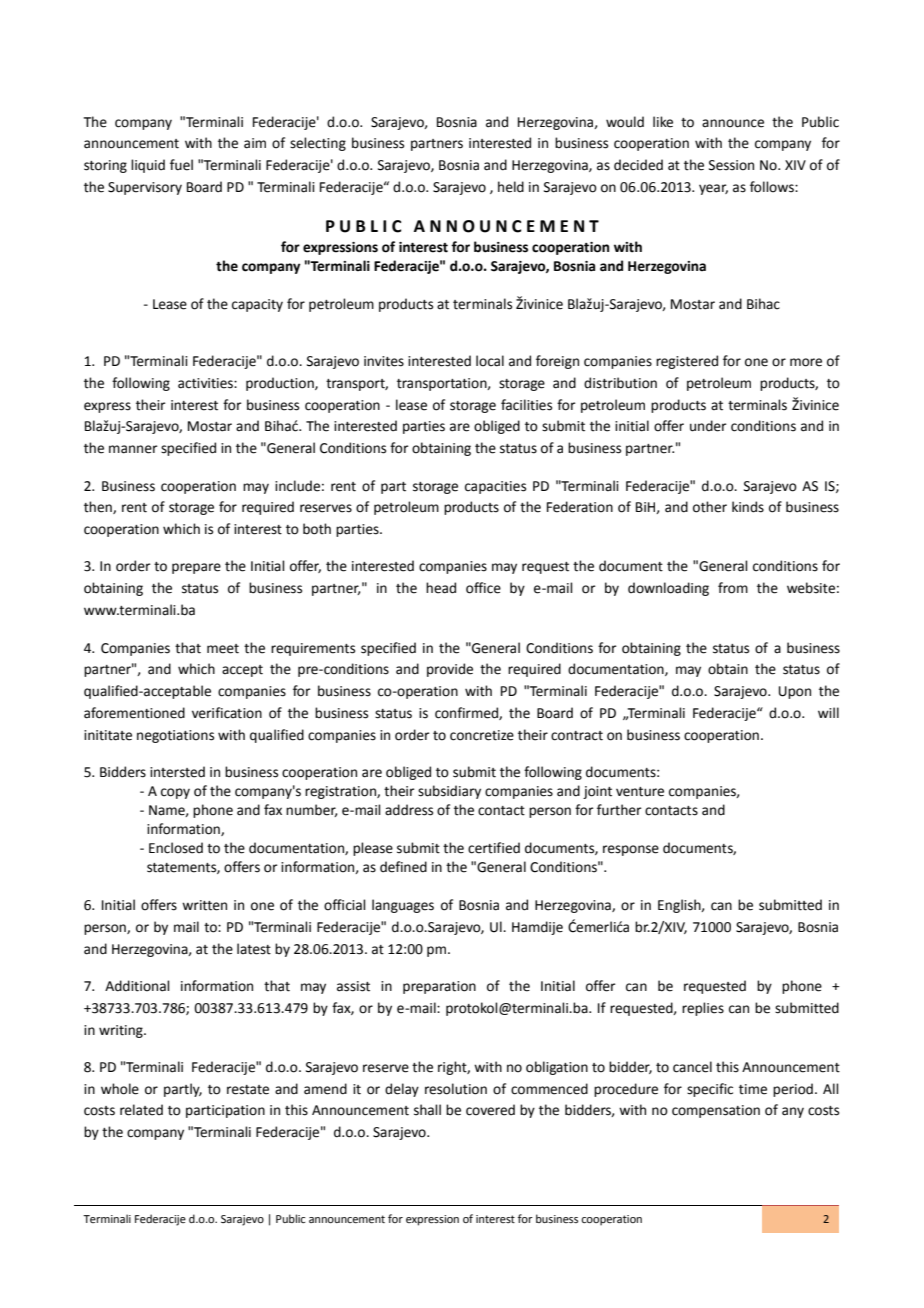 The height and width of the screenshot is (1308, 924). What do you see at coordinates (227, 713) in the screenshot?
I see `verification` at bounding box center [227, 713].
